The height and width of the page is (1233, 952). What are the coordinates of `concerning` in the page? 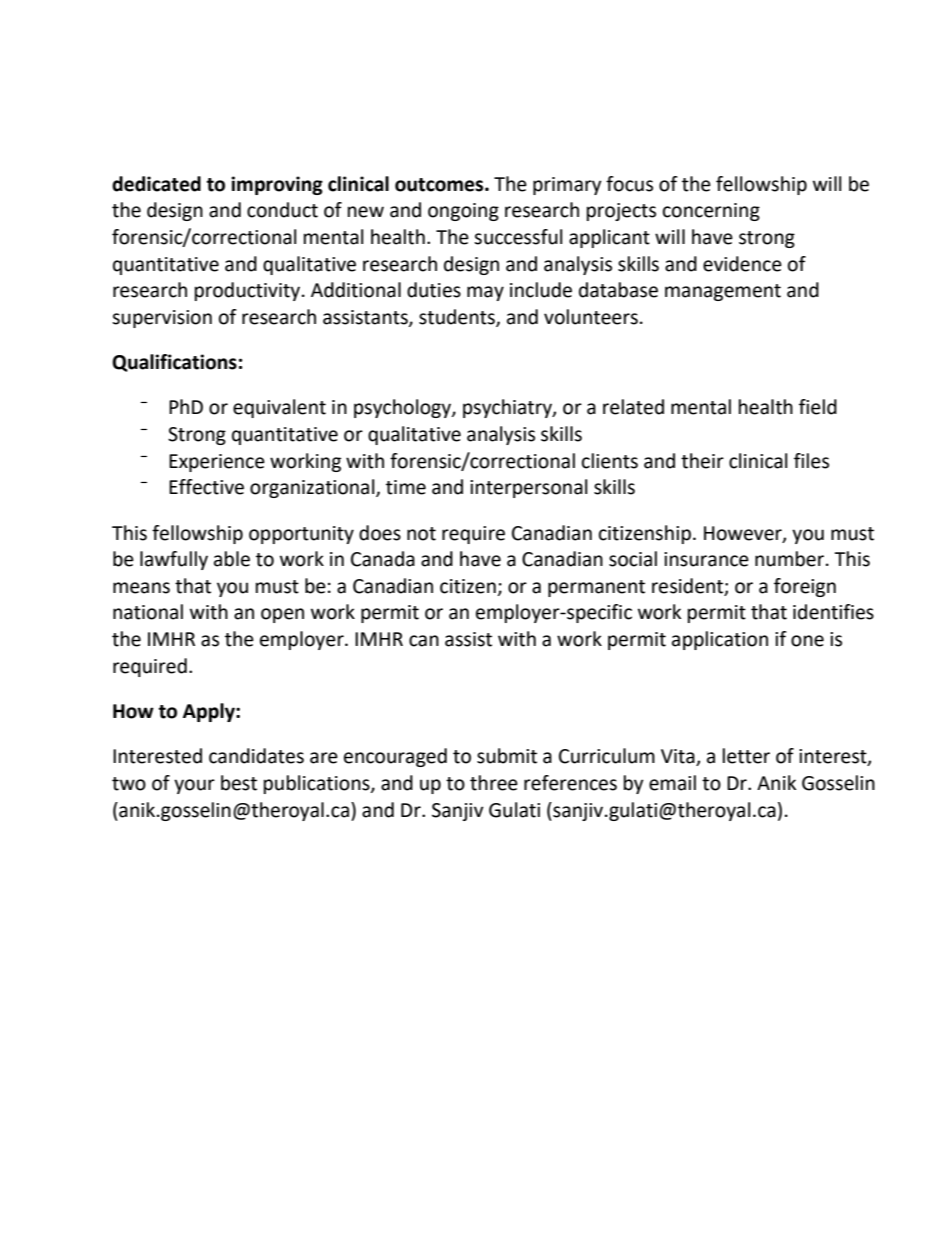 It's located at (711, 212).
